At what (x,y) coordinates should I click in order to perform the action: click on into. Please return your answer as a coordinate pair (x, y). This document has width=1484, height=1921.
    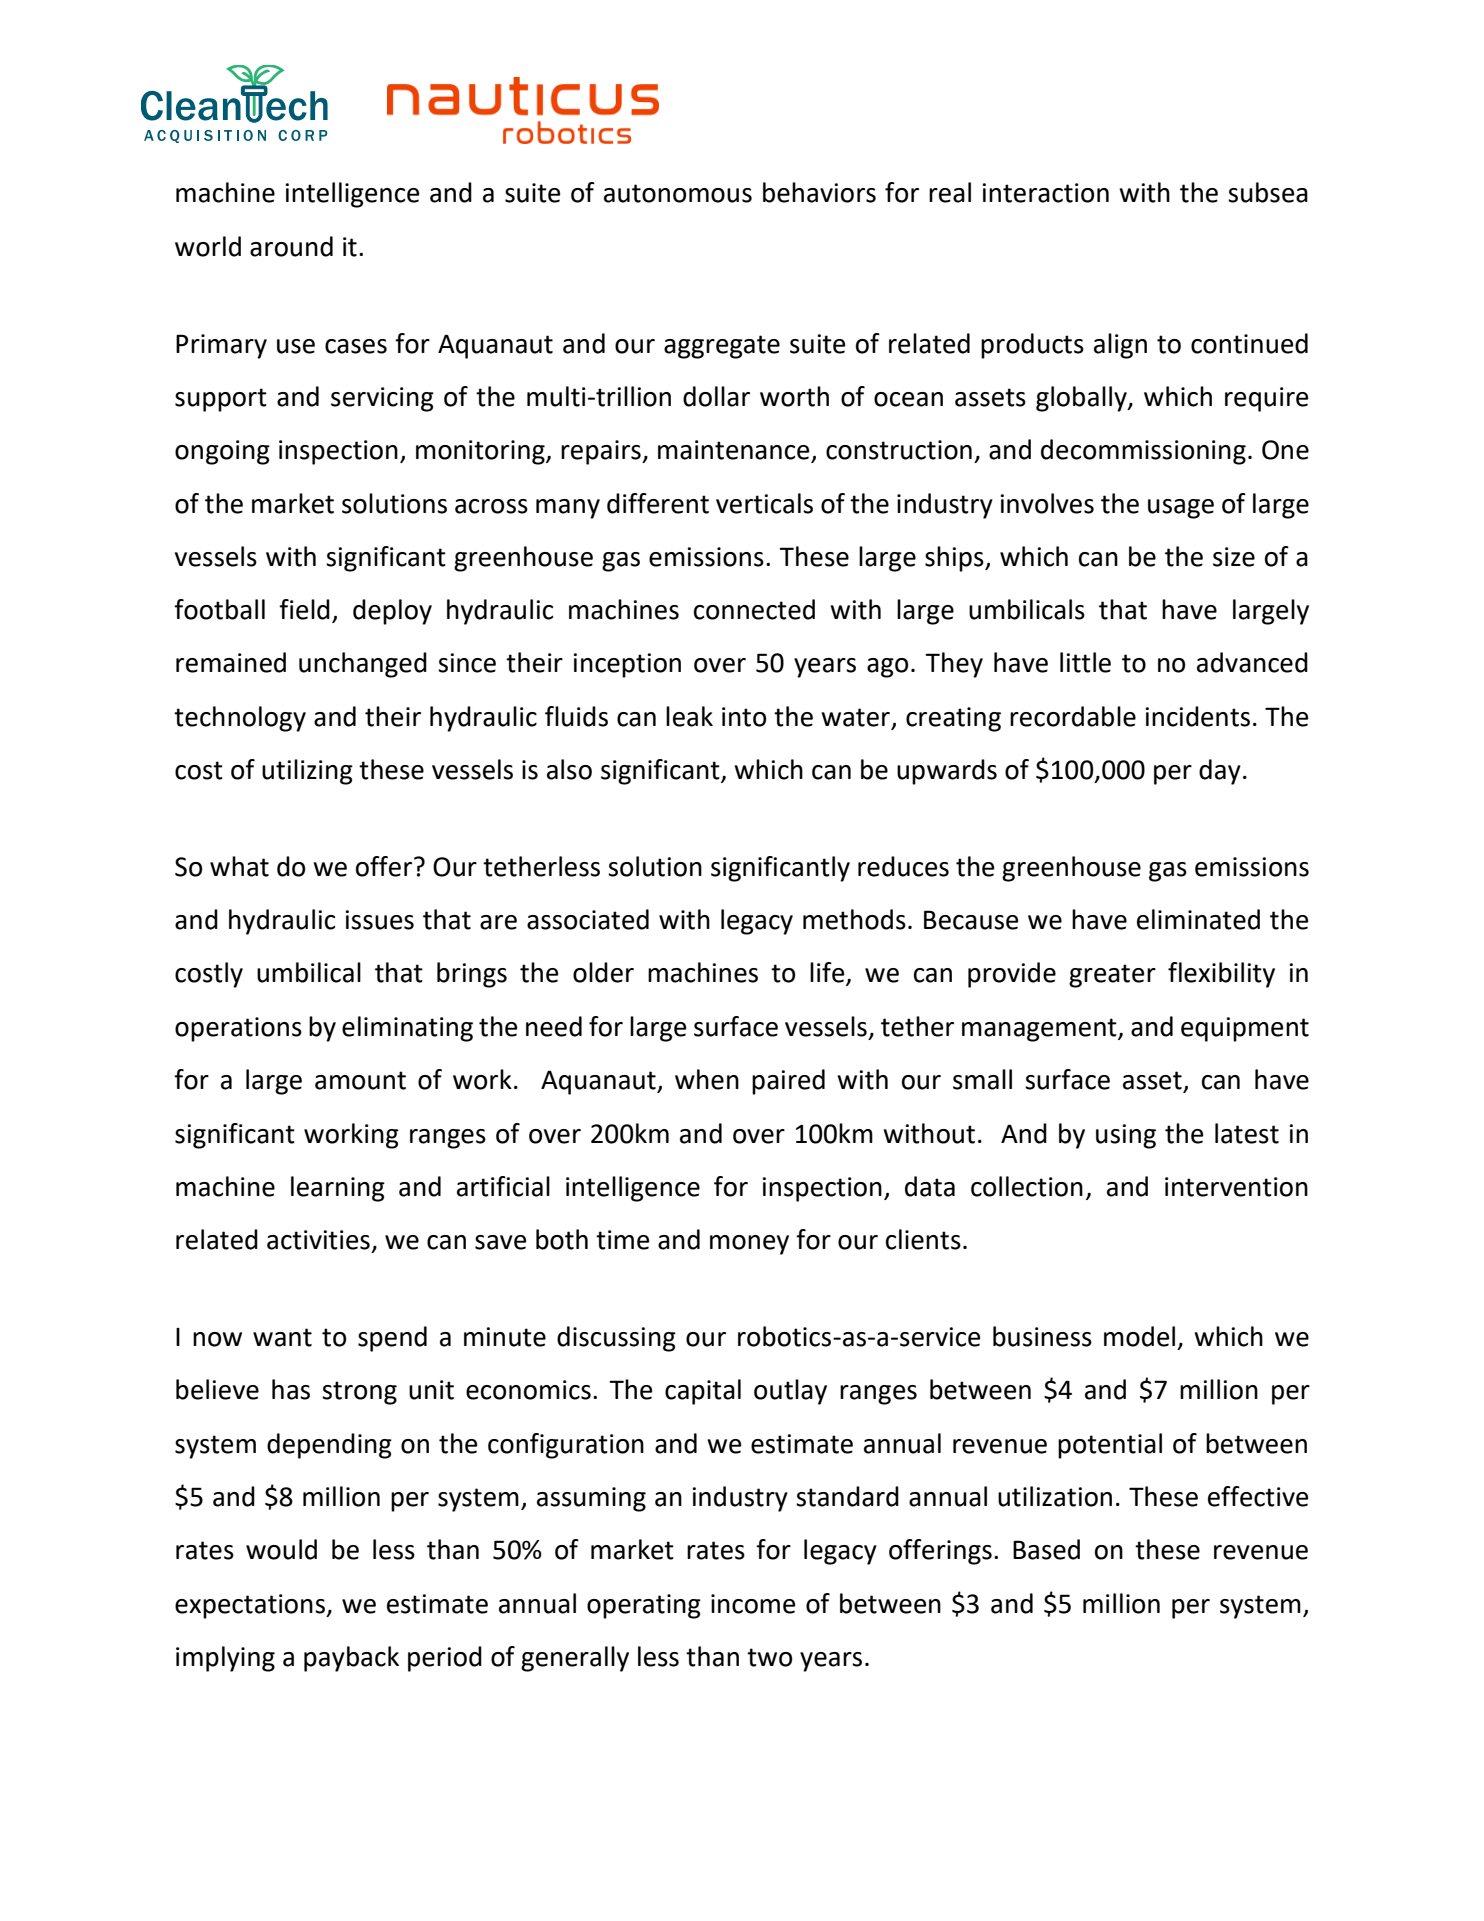
    Looking at the image, I should click on (744, 717).
